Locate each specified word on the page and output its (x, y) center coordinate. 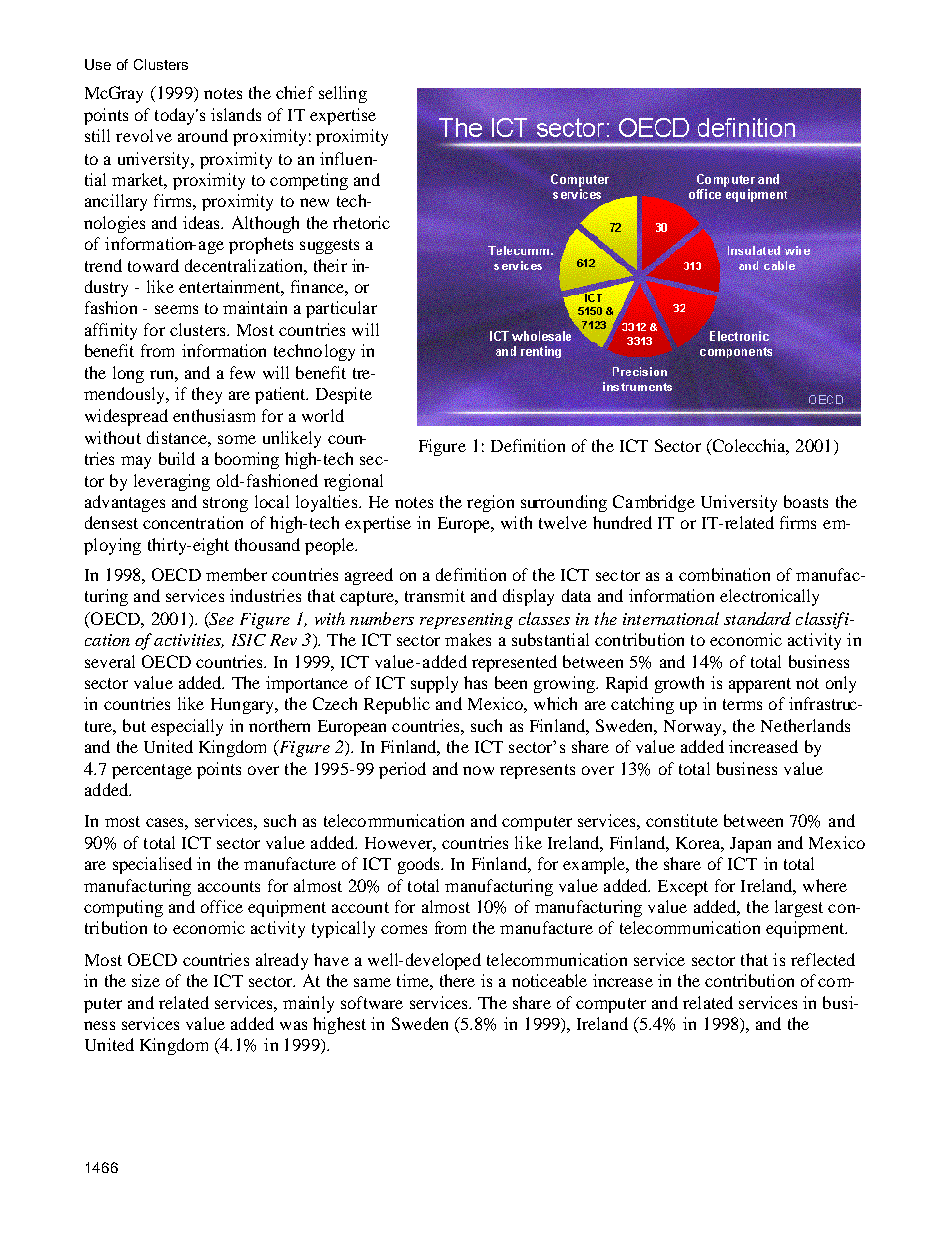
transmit (435, 595)
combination (724, 574)
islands (236, 114)
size (146, 980)
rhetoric (361, 222)
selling (343, 94)
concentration (193, 522)
